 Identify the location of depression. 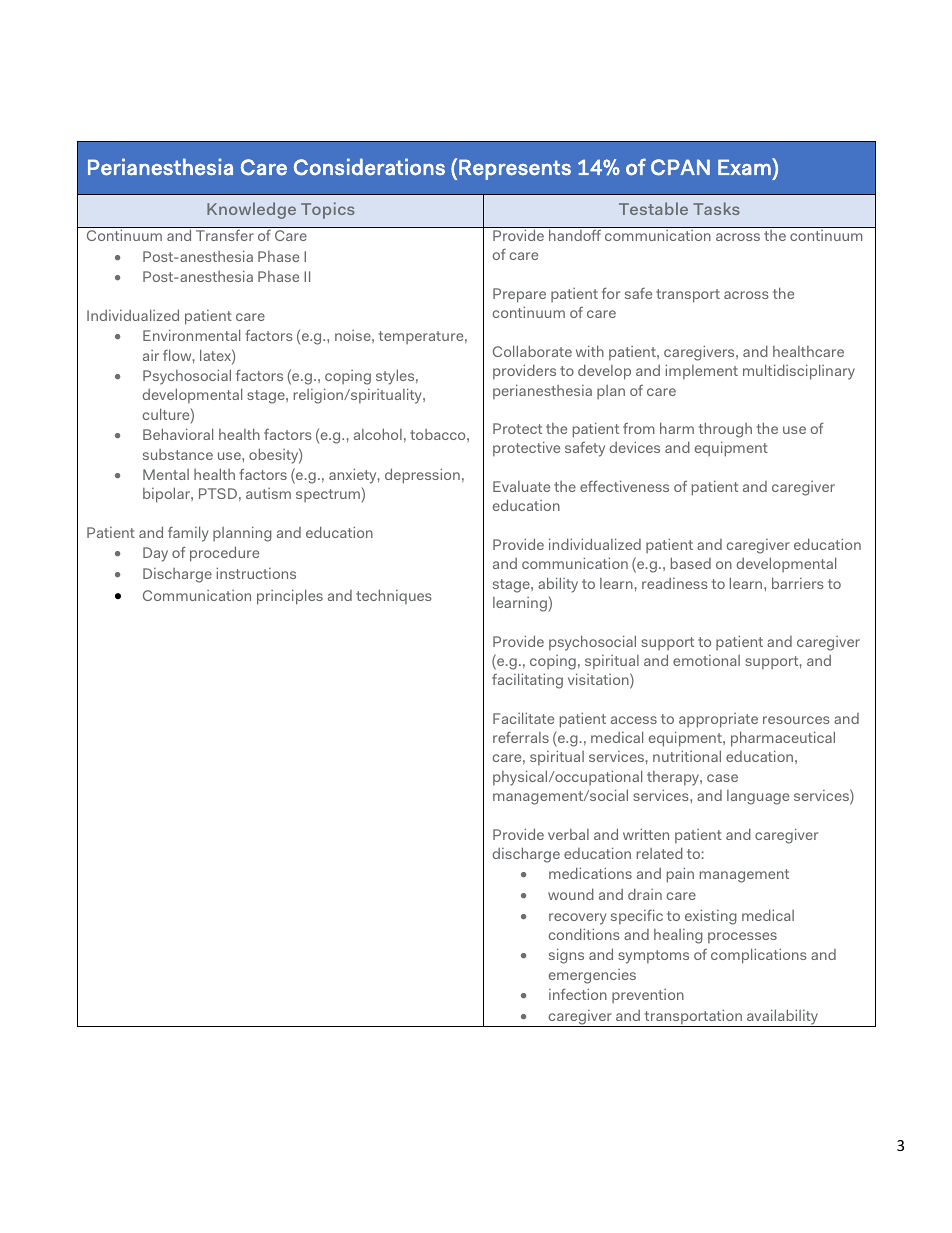
(422, 476).
